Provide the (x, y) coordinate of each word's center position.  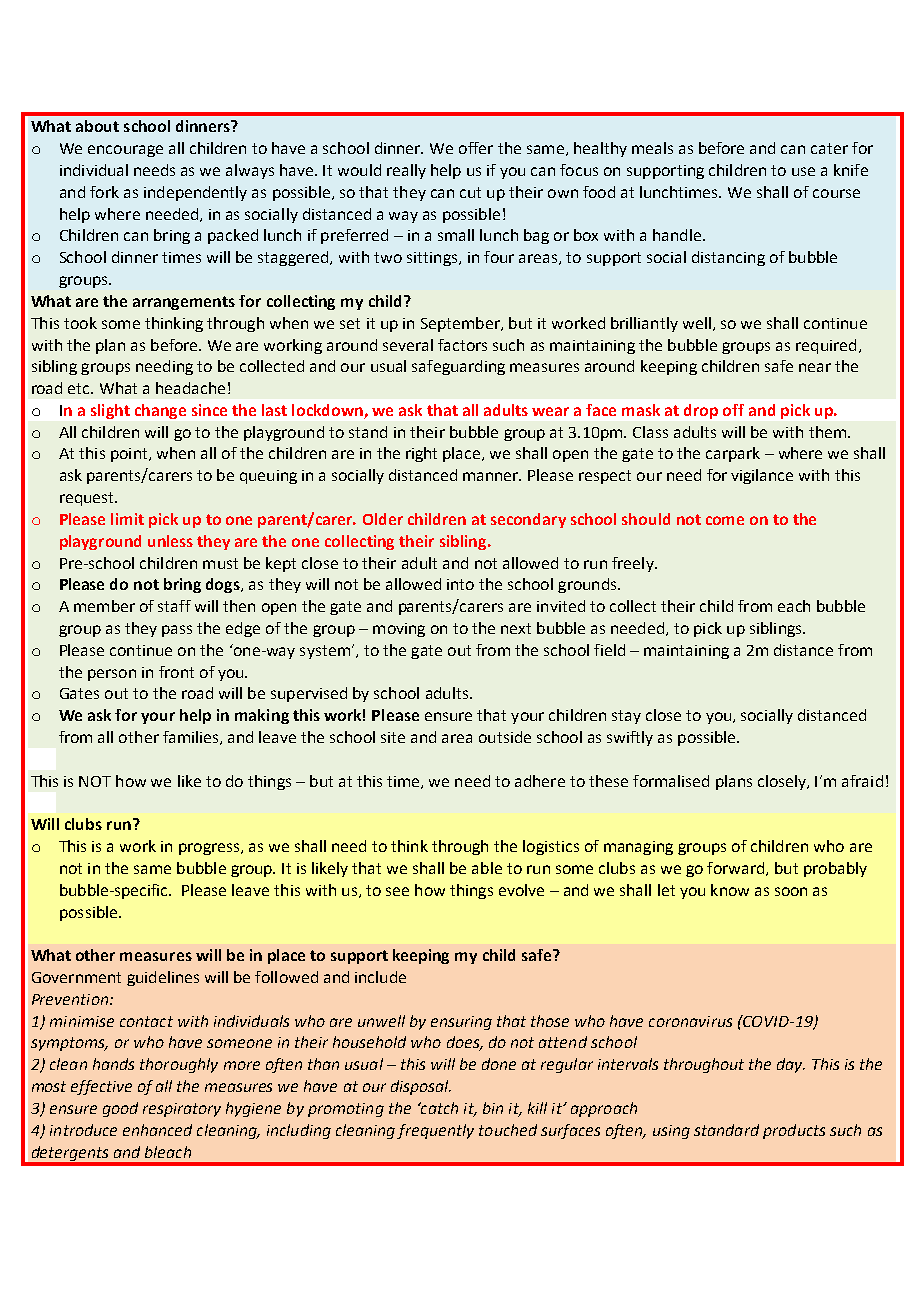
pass (177, 631)
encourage (125, 151)
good (120, 1109)
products (794, 1131)
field (609, 650)
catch (438, 1108)
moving (399, 630)
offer (476, 148)
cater (829, 148)
